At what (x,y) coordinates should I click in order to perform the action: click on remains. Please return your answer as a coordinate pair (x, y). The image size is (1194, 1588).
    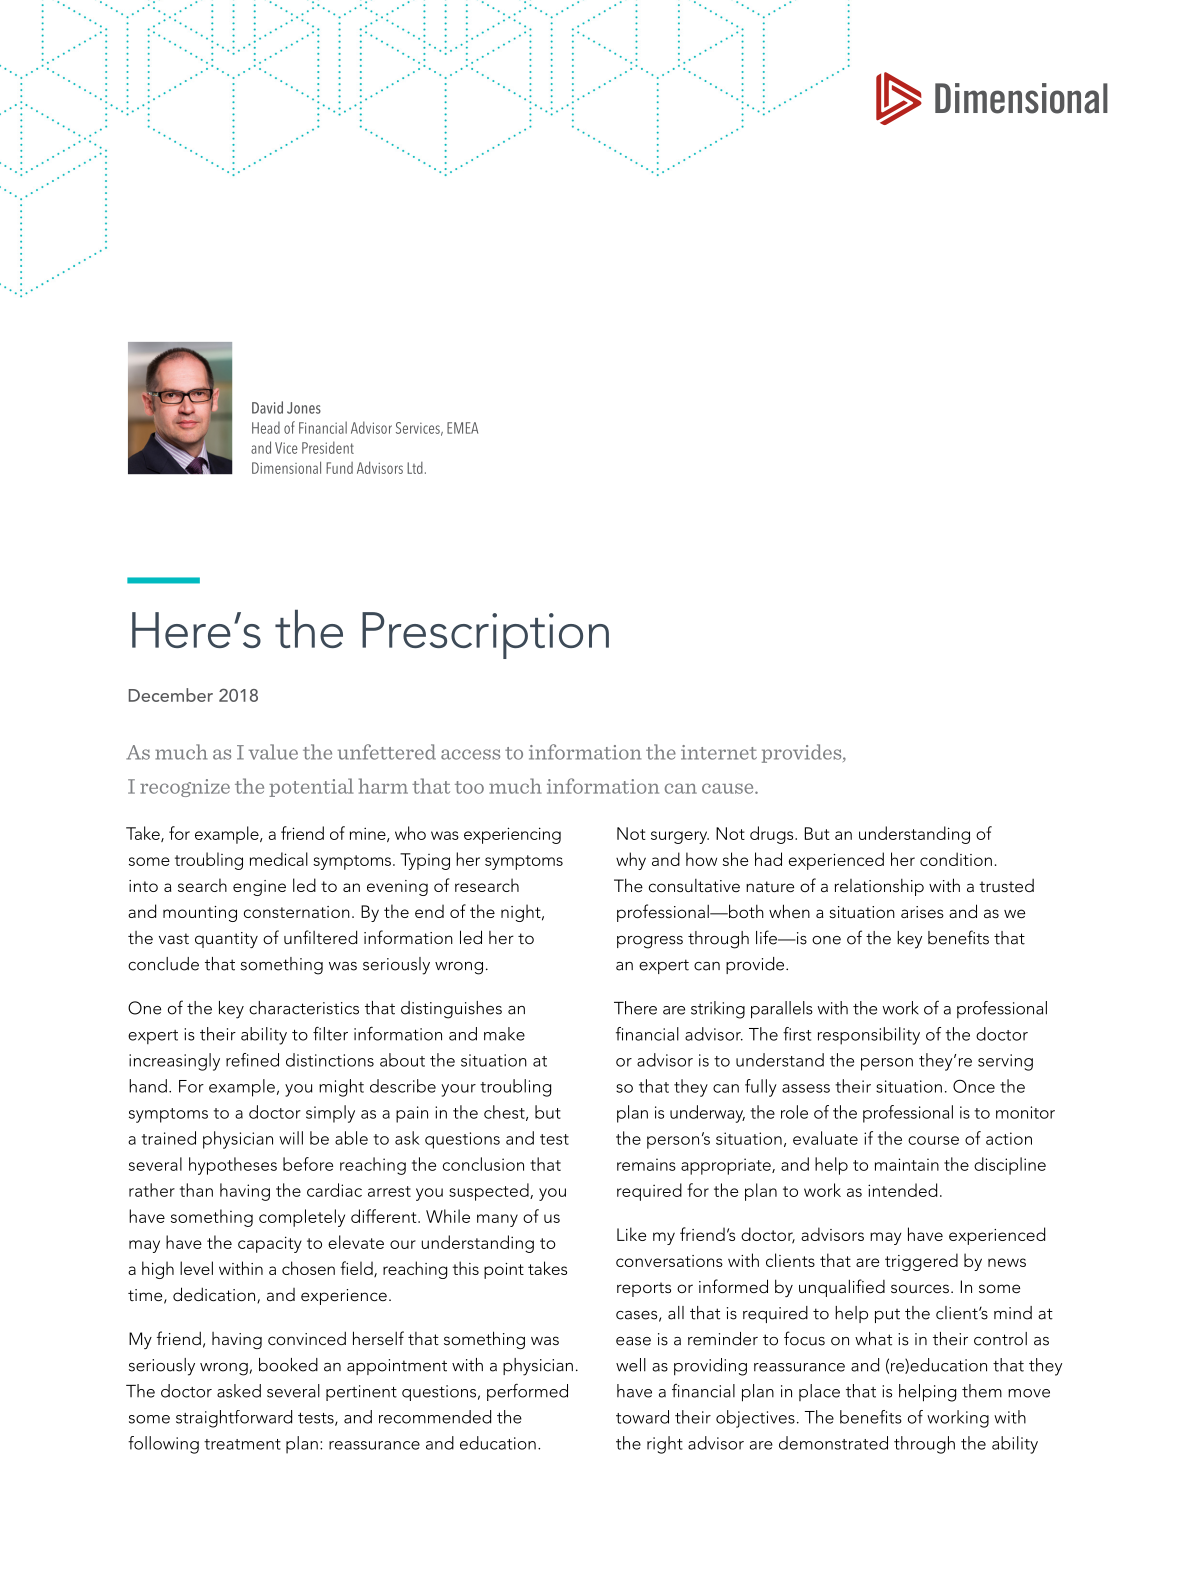
    Looking at the image, I should click on (646, 1164).
